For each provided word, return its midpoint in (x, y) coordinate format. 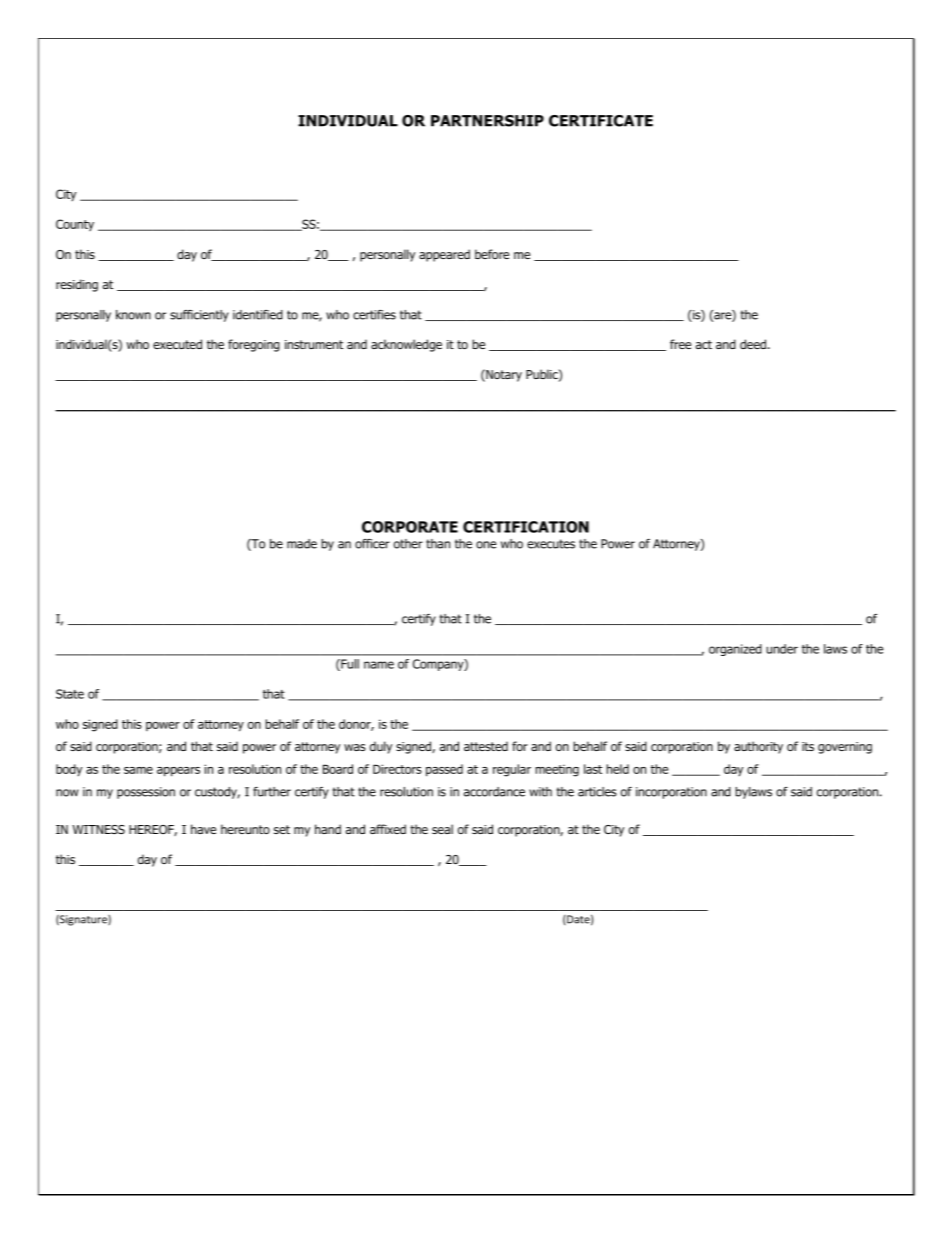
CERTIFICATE (601, 121)
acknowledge (406, 345)
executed (177, 344)
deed (754, 344)
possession (146, 793)
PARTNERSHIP (487, 121)
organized (735, 650)
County (75, 225)
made (302, 544)
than (438, 544)
